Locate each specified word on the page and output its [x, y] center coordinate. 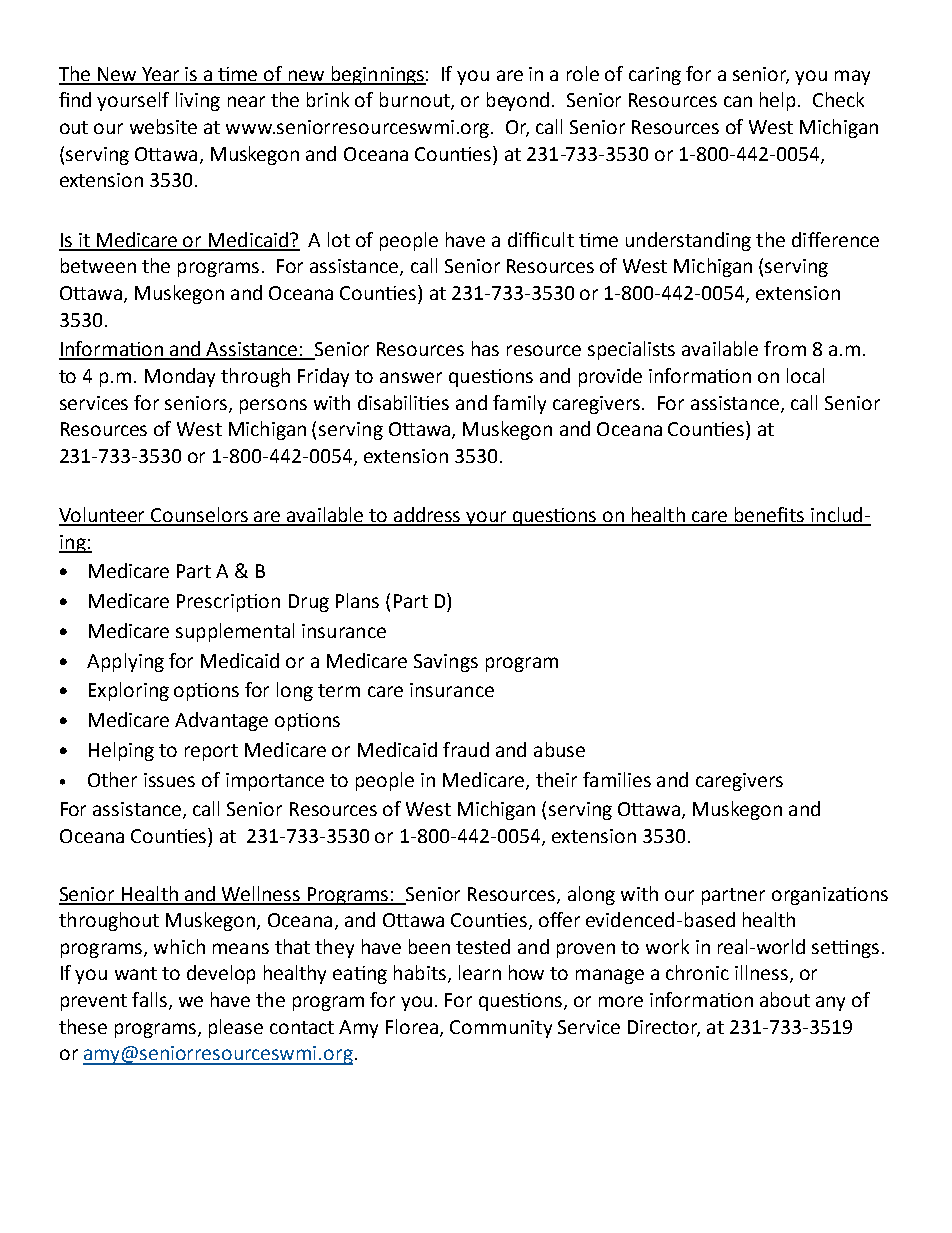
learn [480, 972]
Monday [180, 377]
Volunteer [103, 516]
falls [149, 999]
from [785, 348]
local [805, 375]
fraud [466, 749]
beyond [518, 101]
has [485, 348]
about [785, 999]
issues [169, 780]
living [198, 101]
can [738, 101]
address [427, 516]
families [617, 779]
